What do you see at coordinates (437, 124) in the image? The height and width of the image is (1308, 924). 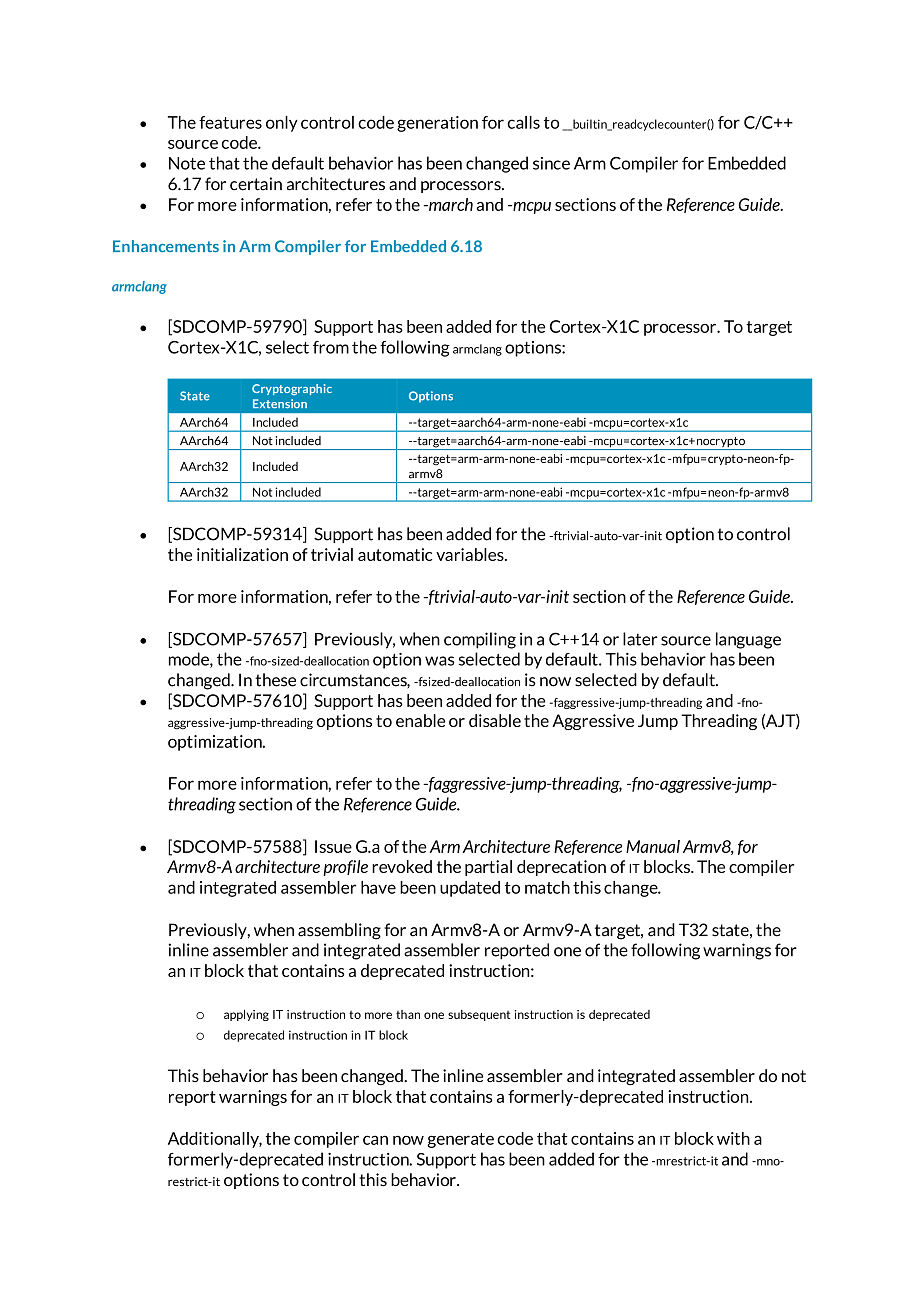 I see `generation` at bounding box center [437, 124].
